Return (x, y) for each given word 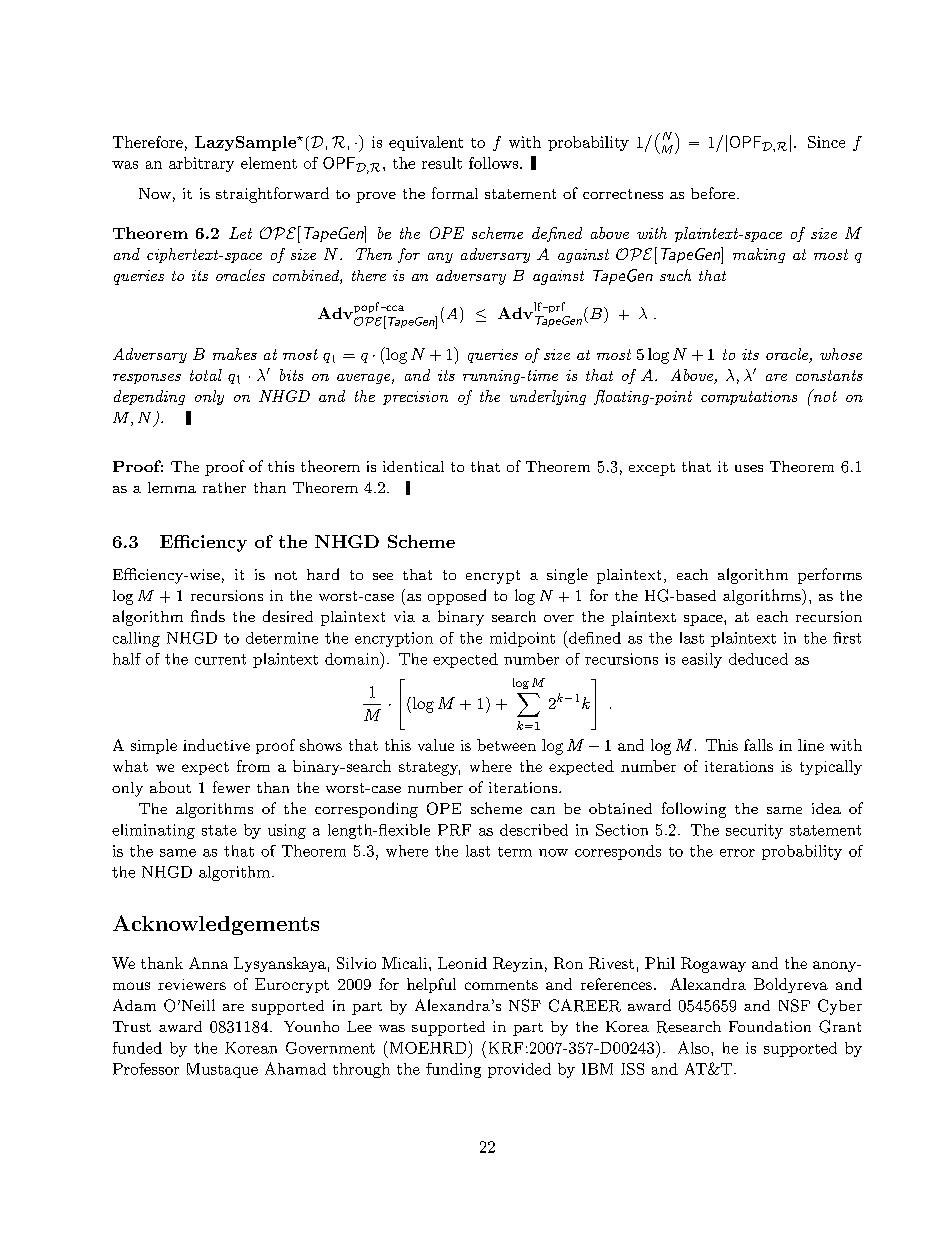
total (206, 375)
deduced (758, 659)
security (754, 831)
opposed (457, 597)
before (713, 193)
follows (493, 163)
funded (137, 1048)
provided (519, 1070)
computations (749, 398)
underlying (548, 397)
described (534, 830)
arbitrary (201, 164)
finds (208, 616)
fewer (231, 787)
